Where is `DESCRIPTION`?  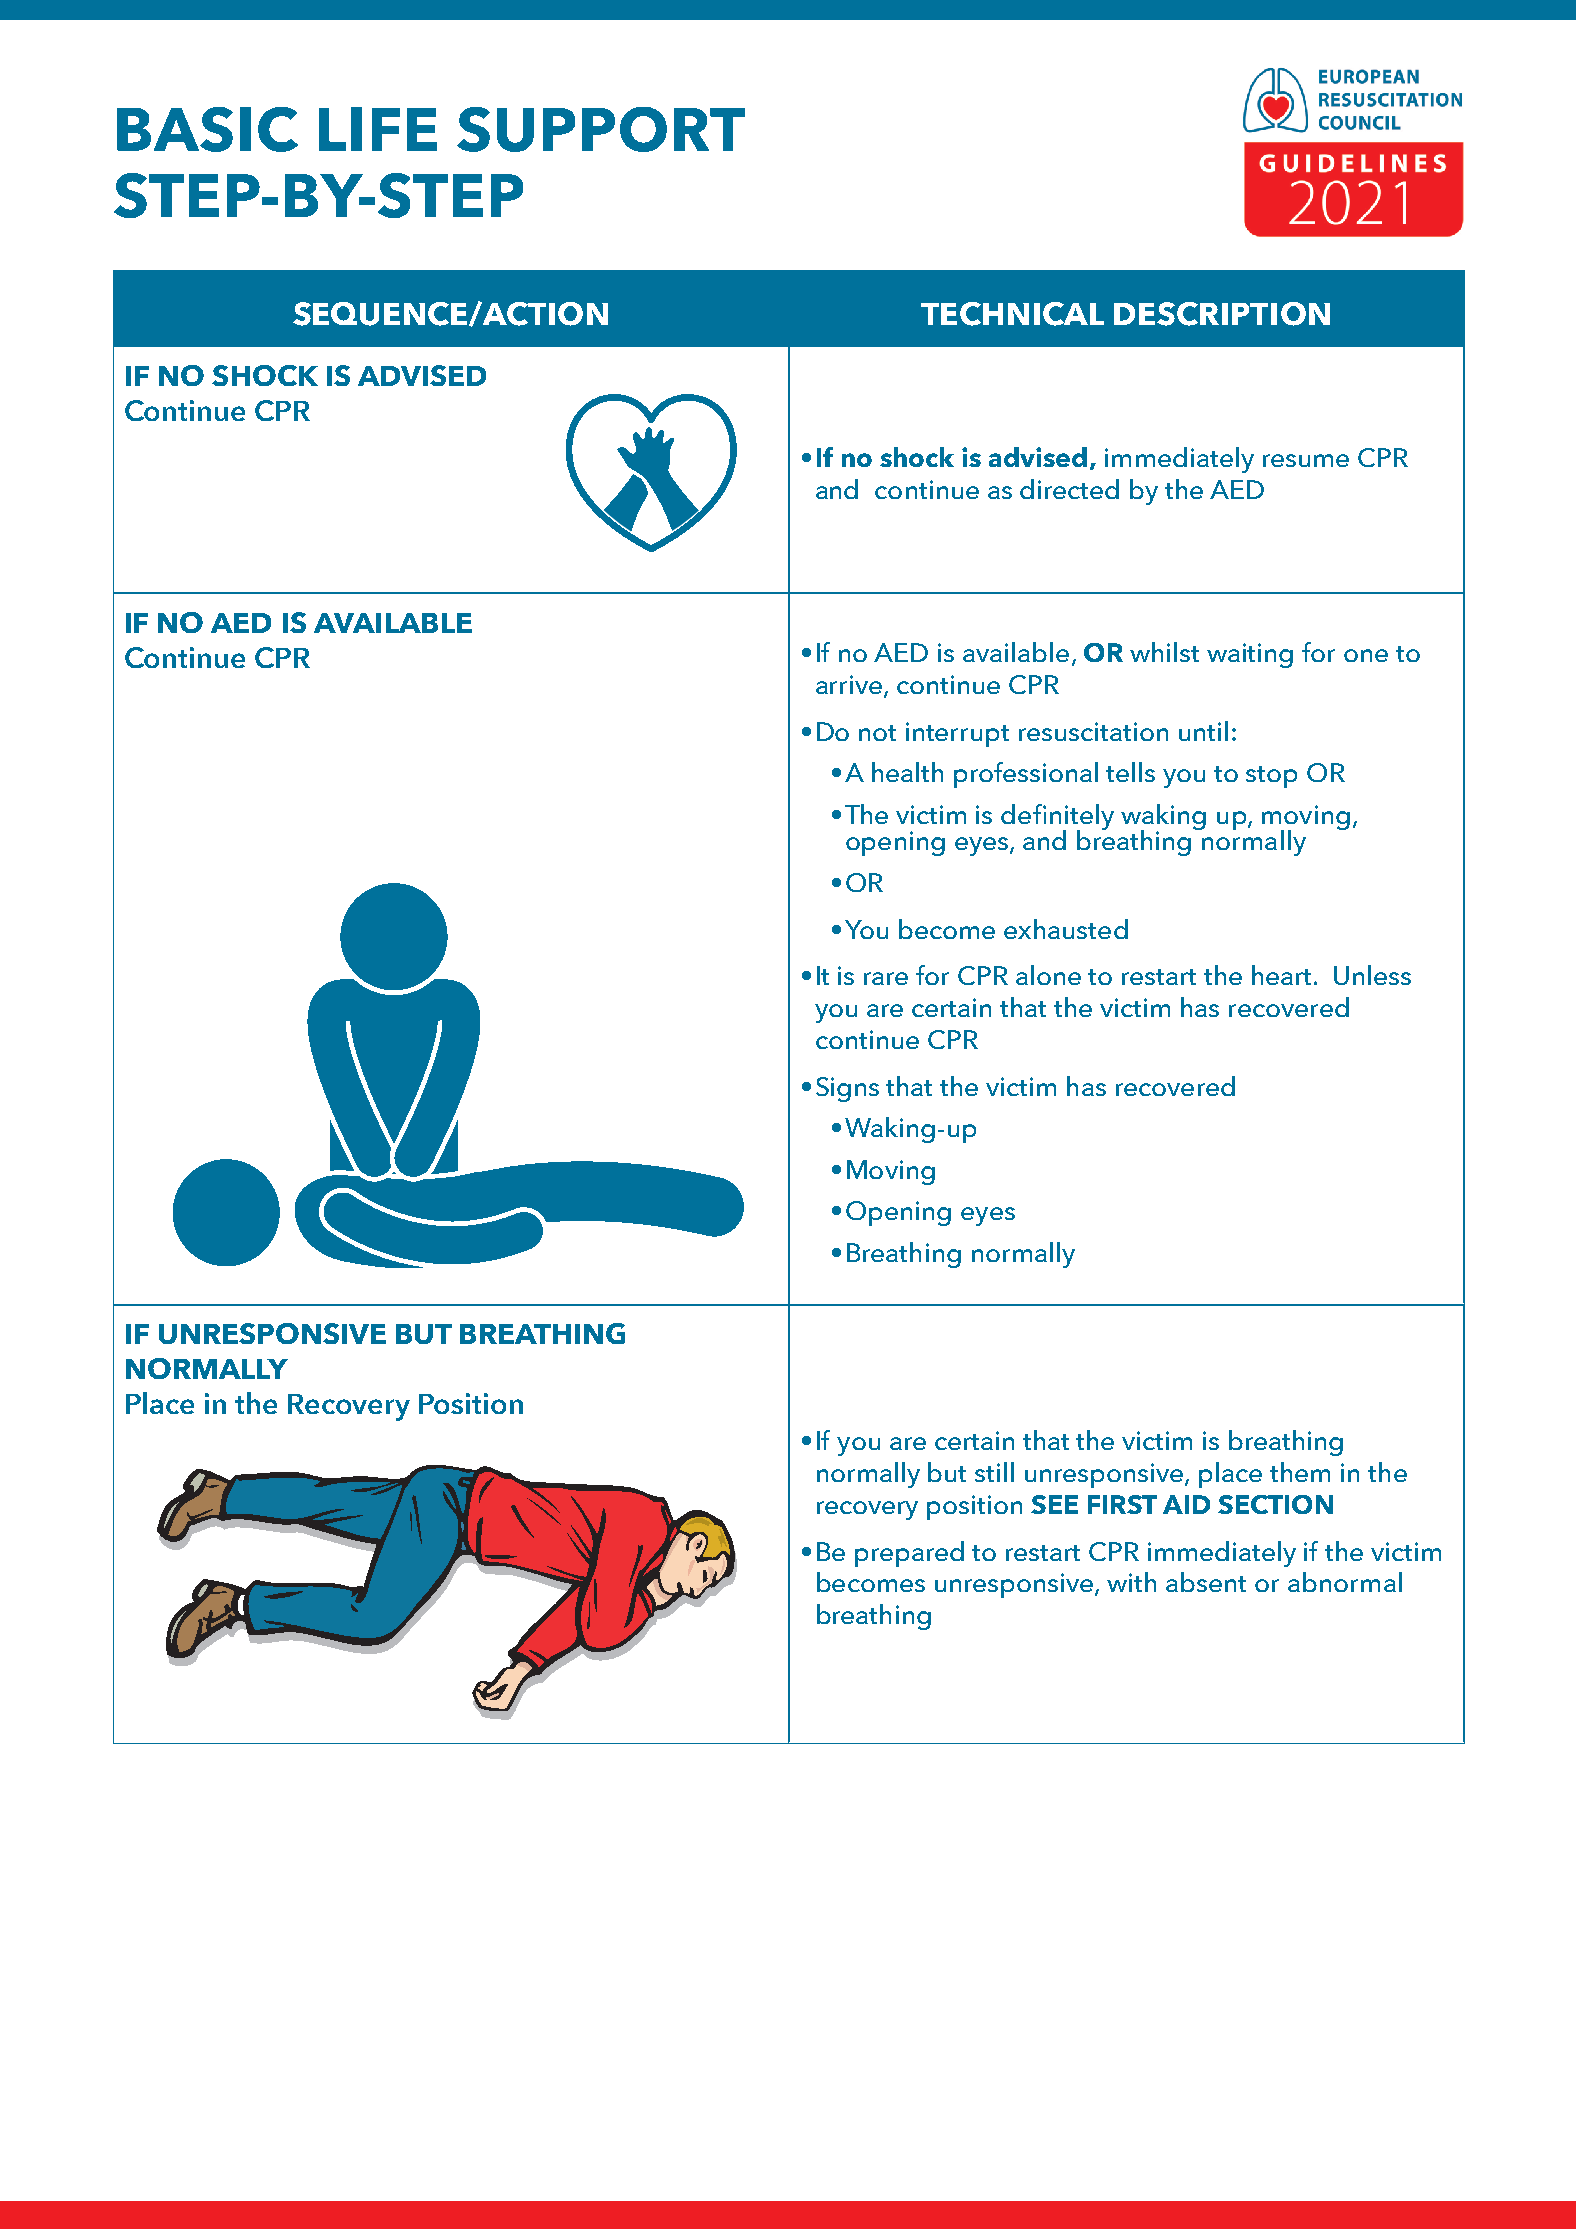
DESCRIPTION is located at coordinates (1222, 314).
